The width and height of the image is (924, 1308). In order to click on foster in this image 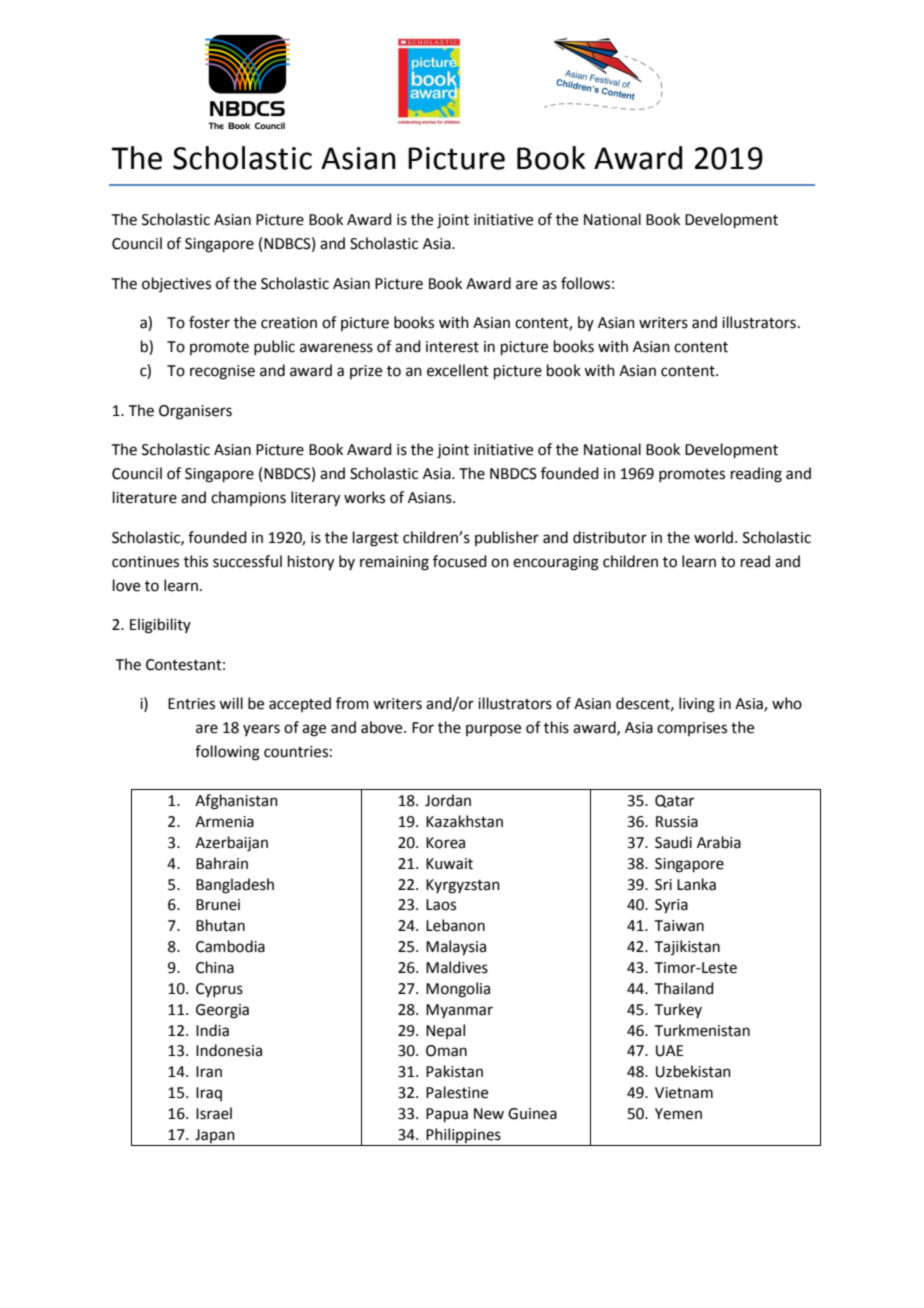, I will do `click(209, 322)`.
